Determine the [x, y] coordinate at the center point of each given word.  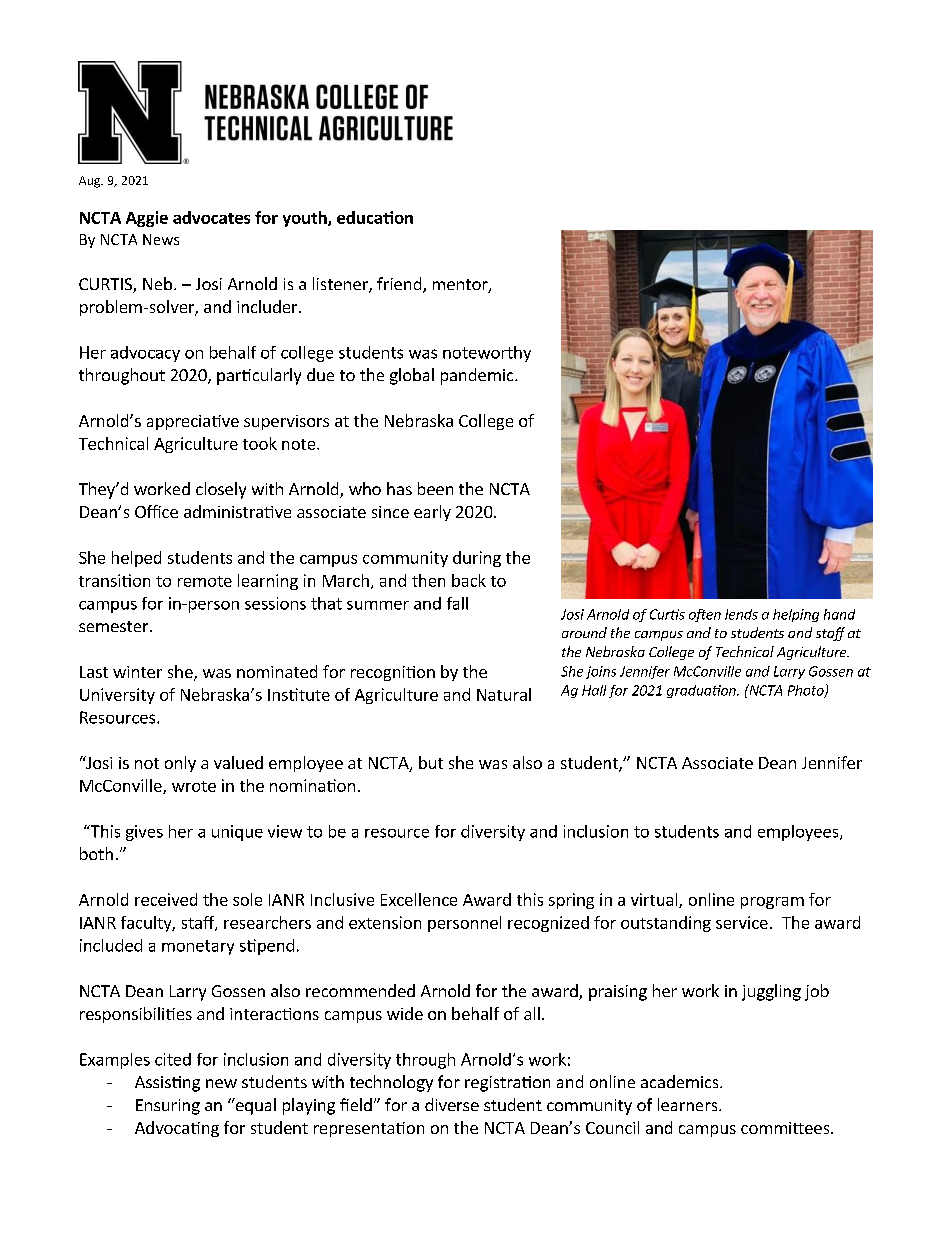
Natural [504, 694]
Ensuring [168, 1107]
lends [741, 614]
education [375, 217]
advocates [211, 217]
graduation [702, 691]
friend [400, 285]
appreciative [193, 422]
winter [137, 672]
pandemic [478, 376]
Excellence [419, 899]
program [772, 903]
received [166, 899]
